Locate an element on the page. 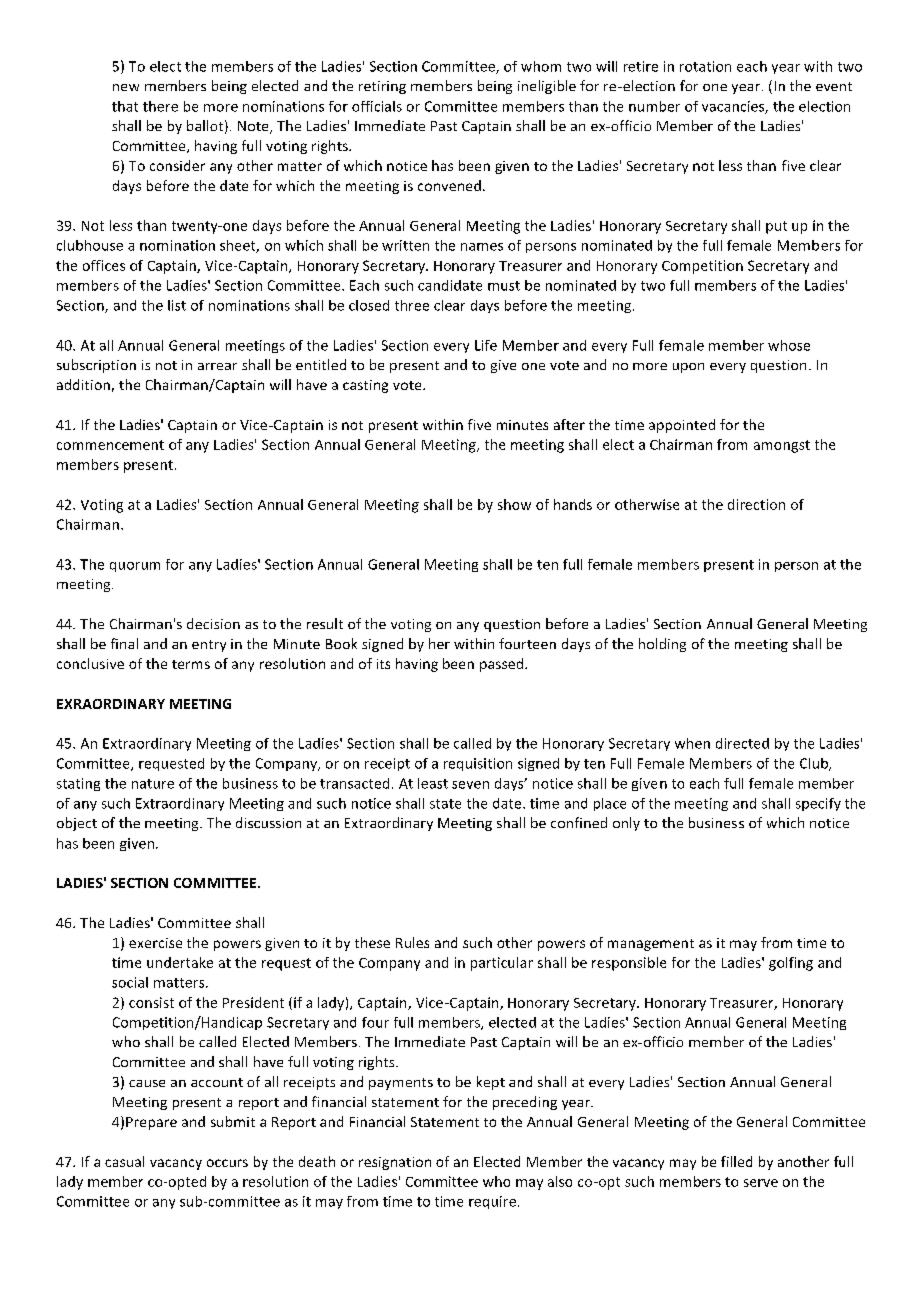 This document has height=1308, width=924. seven is located at coordinates (470, 785).
